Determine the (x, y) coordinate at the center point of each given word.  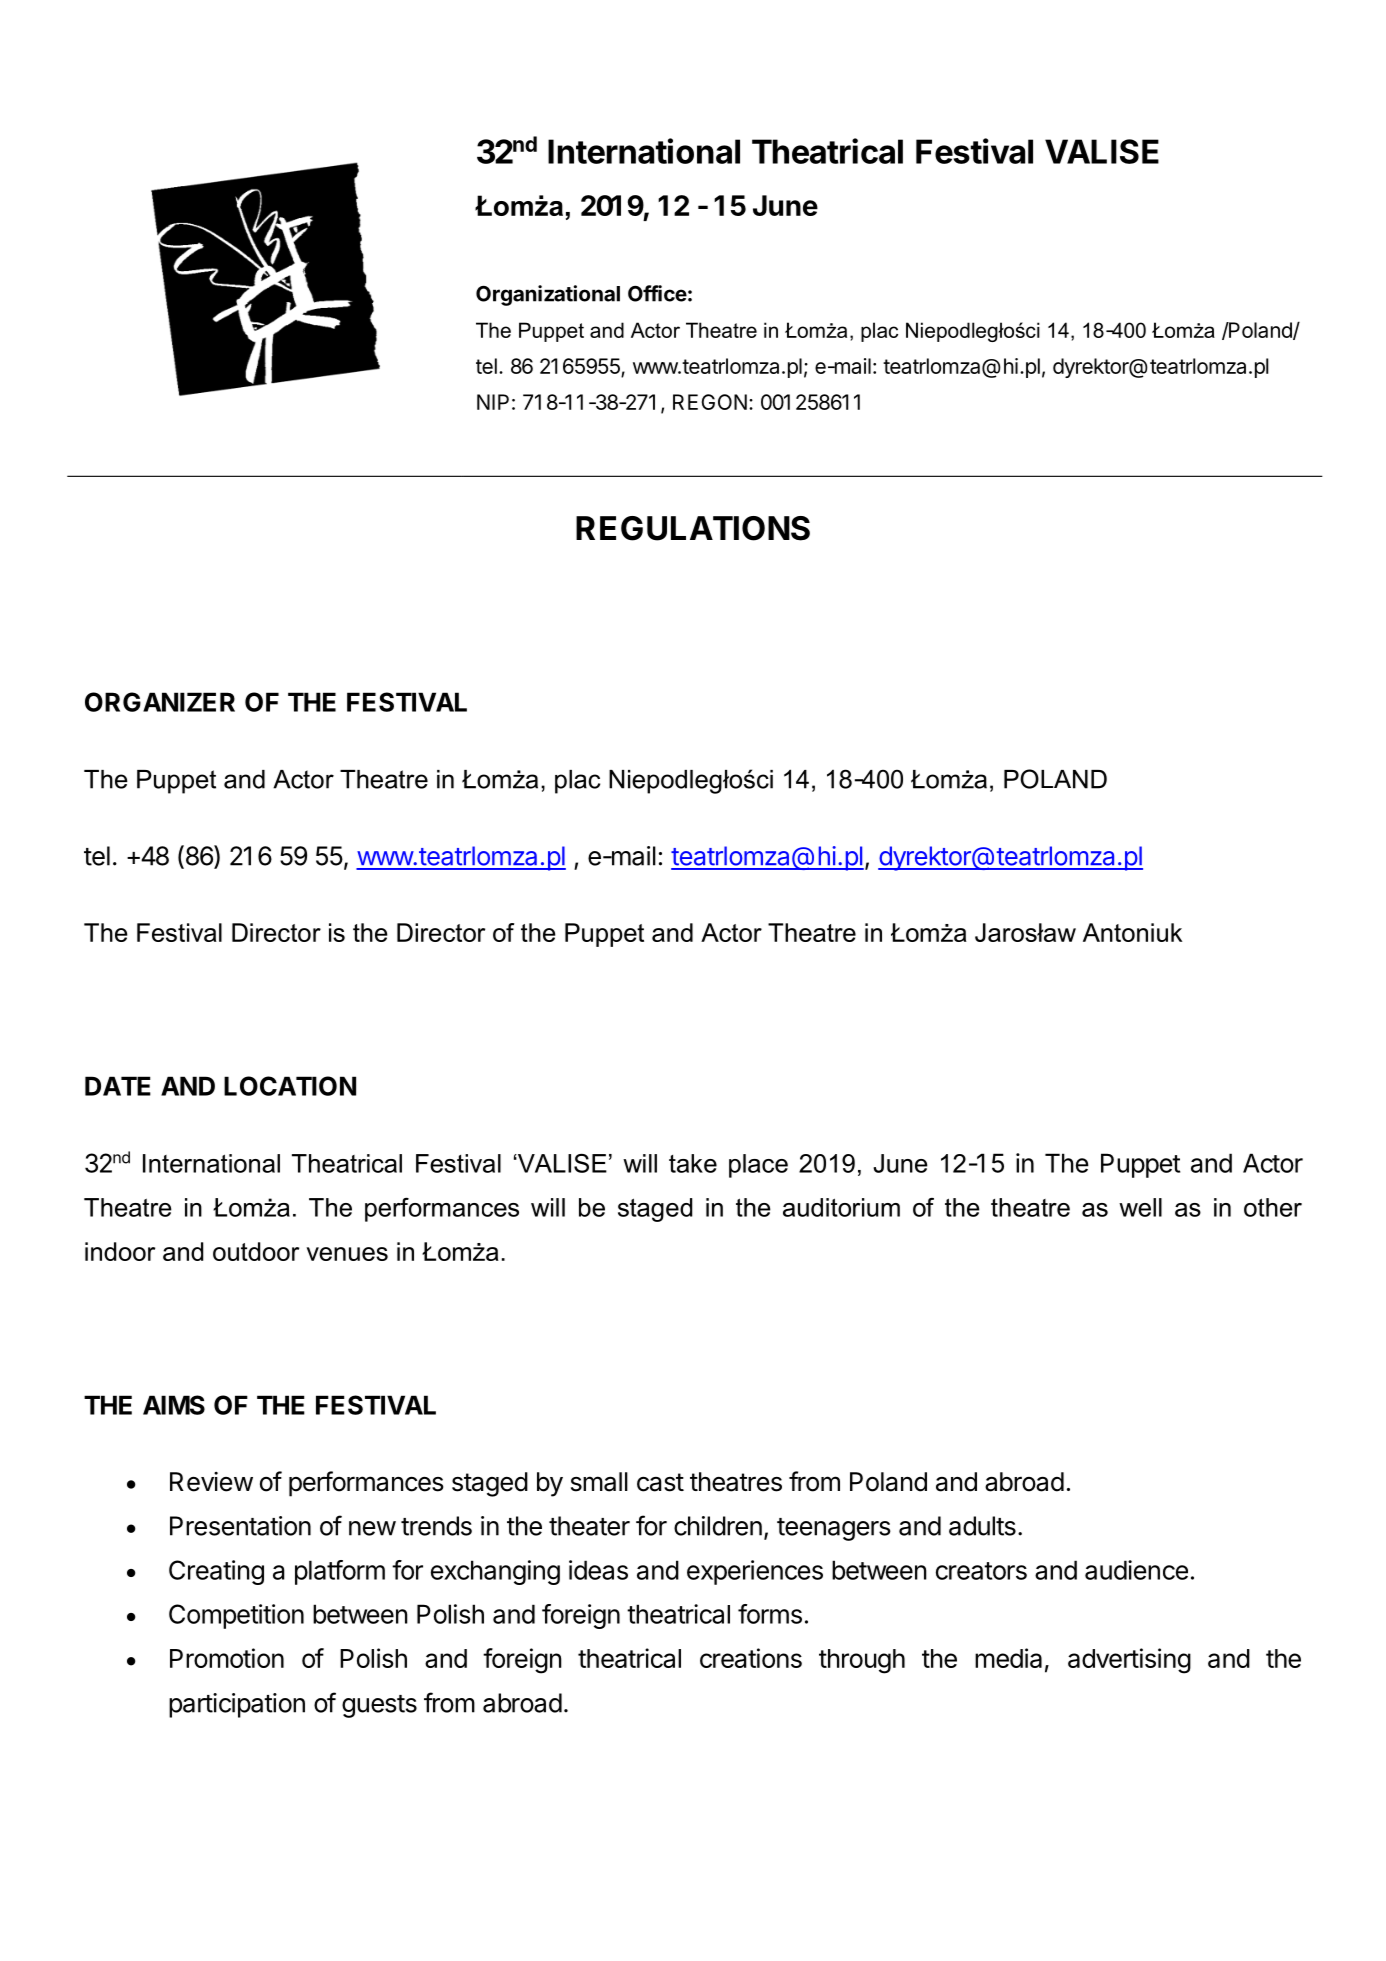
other (1273, 1207)
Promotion (227, 1658)
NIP (493, 402)
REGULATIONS (693, 528)
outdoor (256, 1251)
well (1140, 1207)
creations (751, 1658)
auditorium (841, 1207)
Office (657, 293)
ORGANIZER (160, 702)
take (693, 1163)
